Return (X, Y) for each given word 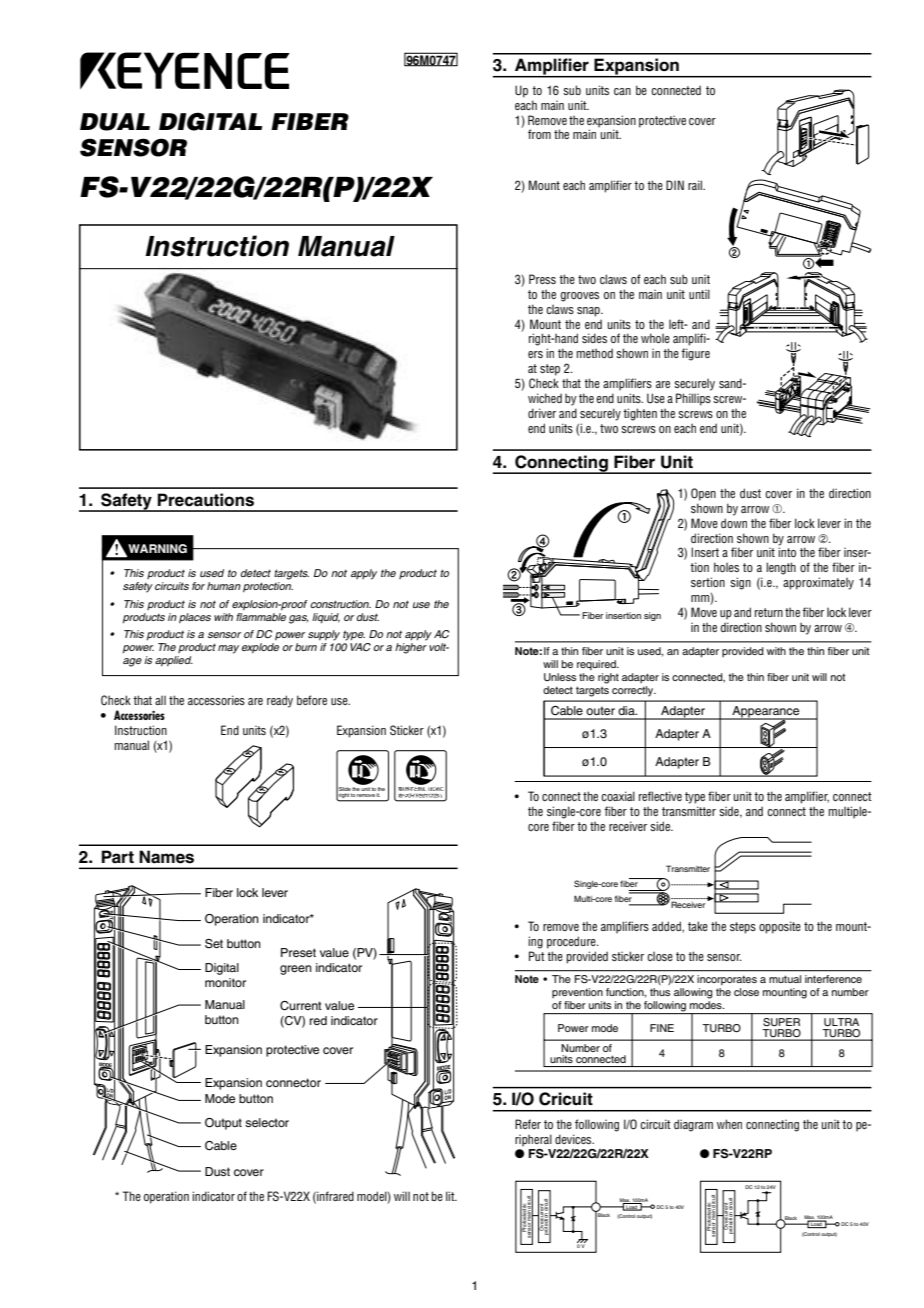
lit (451, 1196)
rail (696, 185)
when (729, 1124)
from (539, 134)
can (622, 91)
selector (267, 1122)
